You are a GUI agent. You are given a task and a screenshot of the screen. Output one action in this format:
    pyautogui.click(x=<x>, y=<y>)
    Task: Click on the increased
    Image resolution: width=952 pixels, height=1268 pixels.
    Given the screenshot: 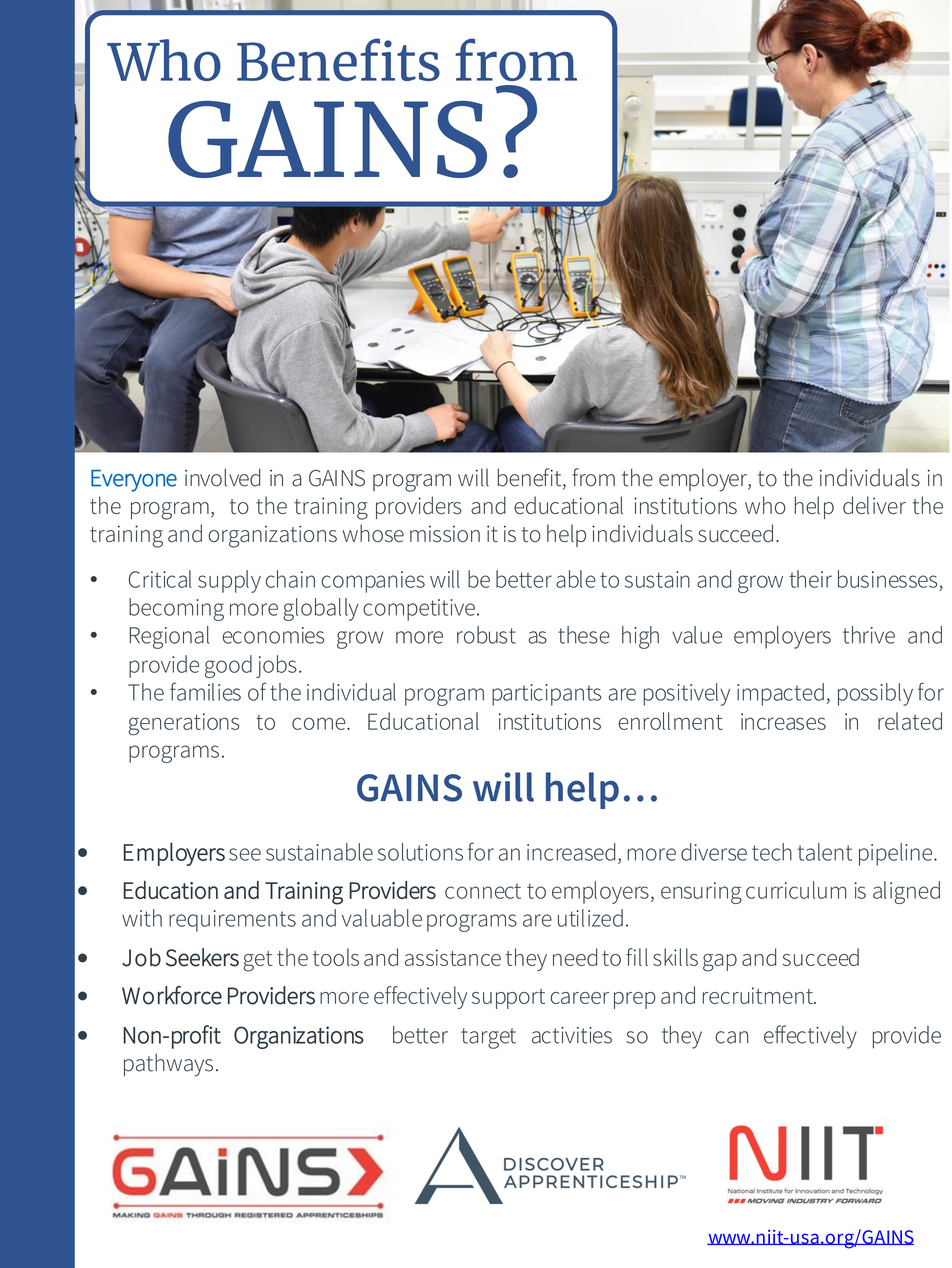 What is the action you would take?
    pyautogui.click(x=571, y=852)
